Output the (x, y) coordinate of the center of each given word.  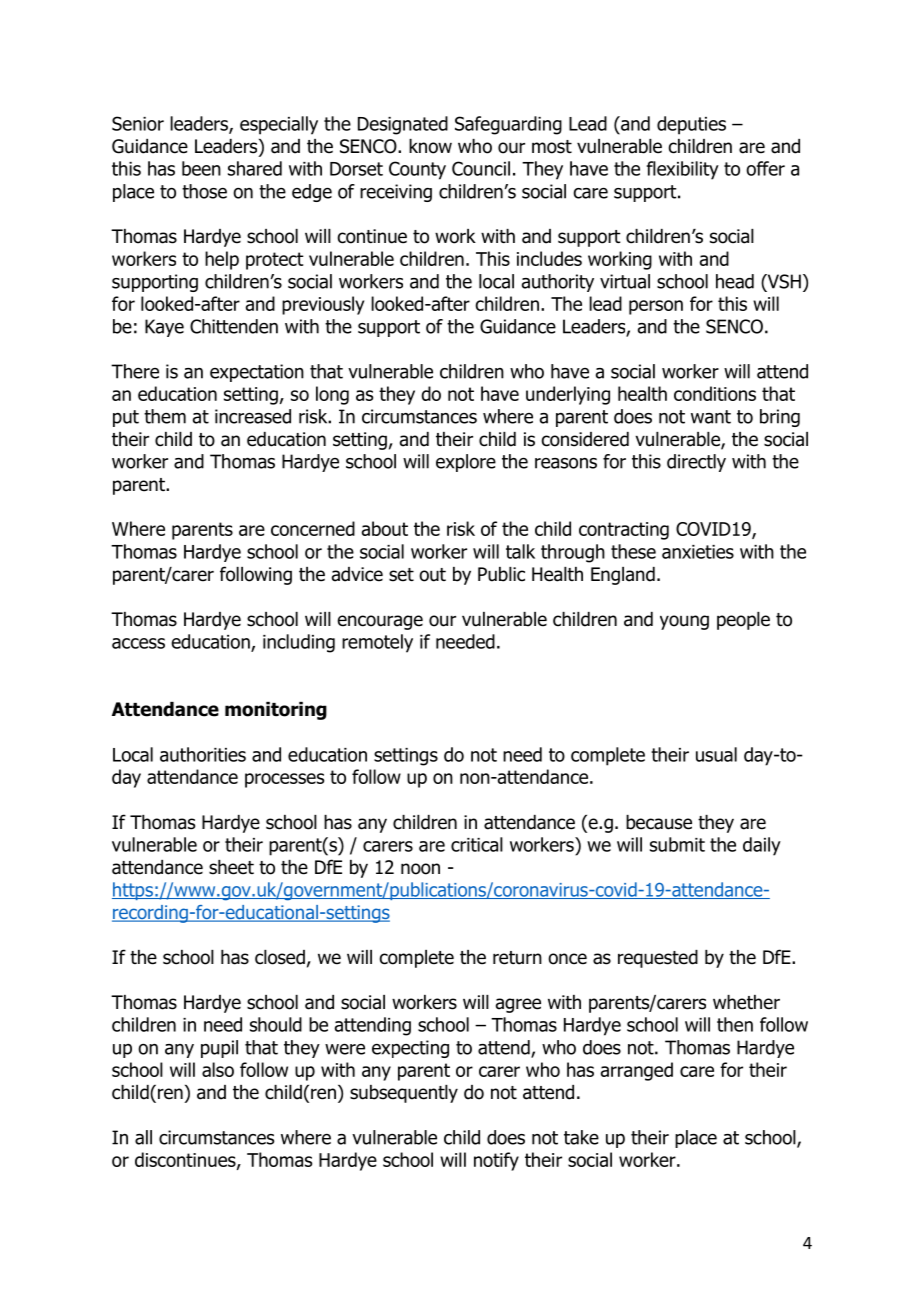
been (201, 168)
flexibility (683, 170)
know (430, 146)
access (138, 643)
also (218, 1069)
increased (253, 416)
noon (420, 869)
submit (677, 844)
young (684, 622)
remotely (377, 643)
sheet (231, 867)
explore (466, 463)
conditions (715, 393)
